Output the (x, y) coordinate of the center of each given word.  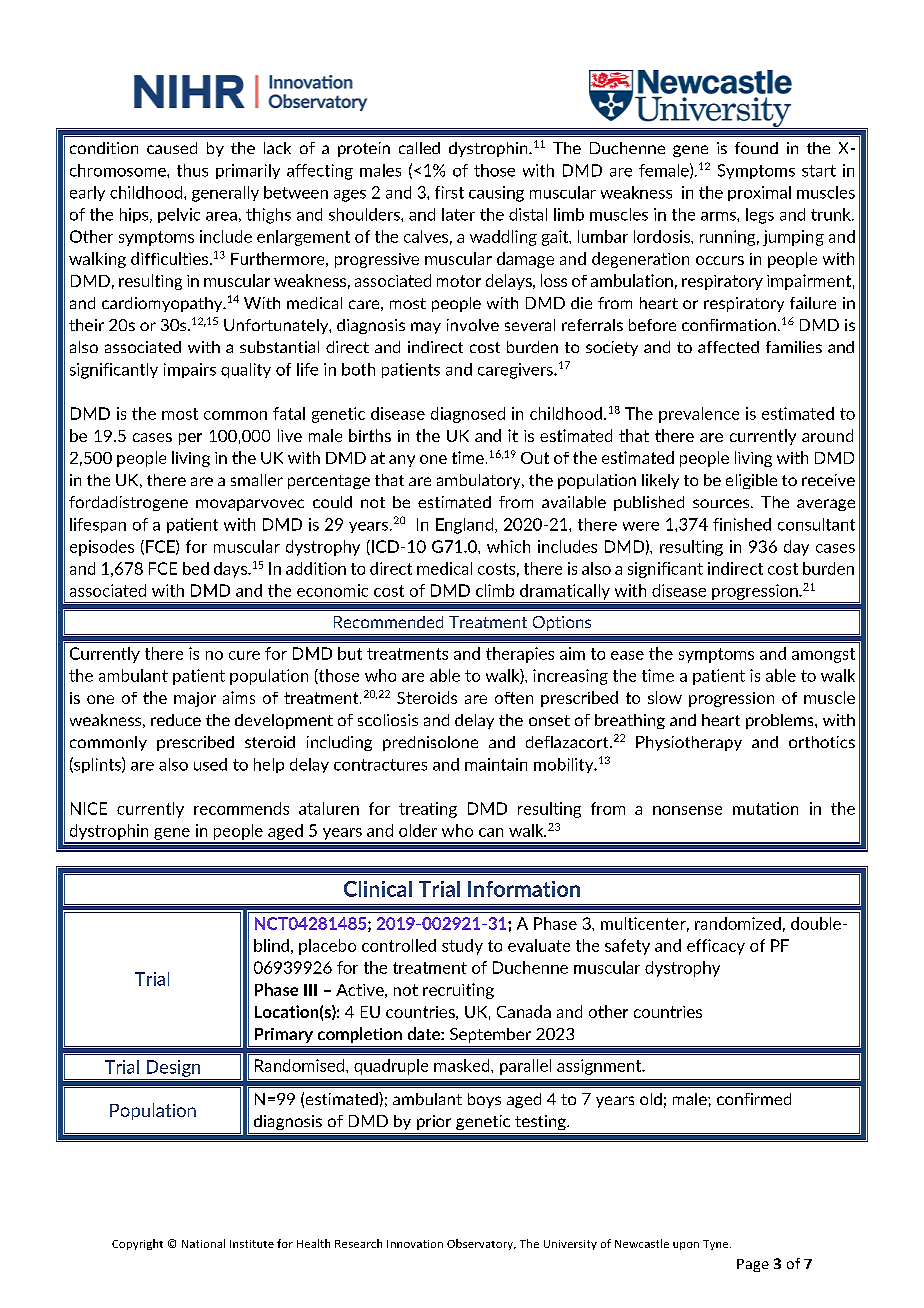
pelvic (179, 215)
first (449, 192)
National (203, 1243)
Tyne (717, 1245)
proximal (759, 193)
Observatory (481, 1244)
